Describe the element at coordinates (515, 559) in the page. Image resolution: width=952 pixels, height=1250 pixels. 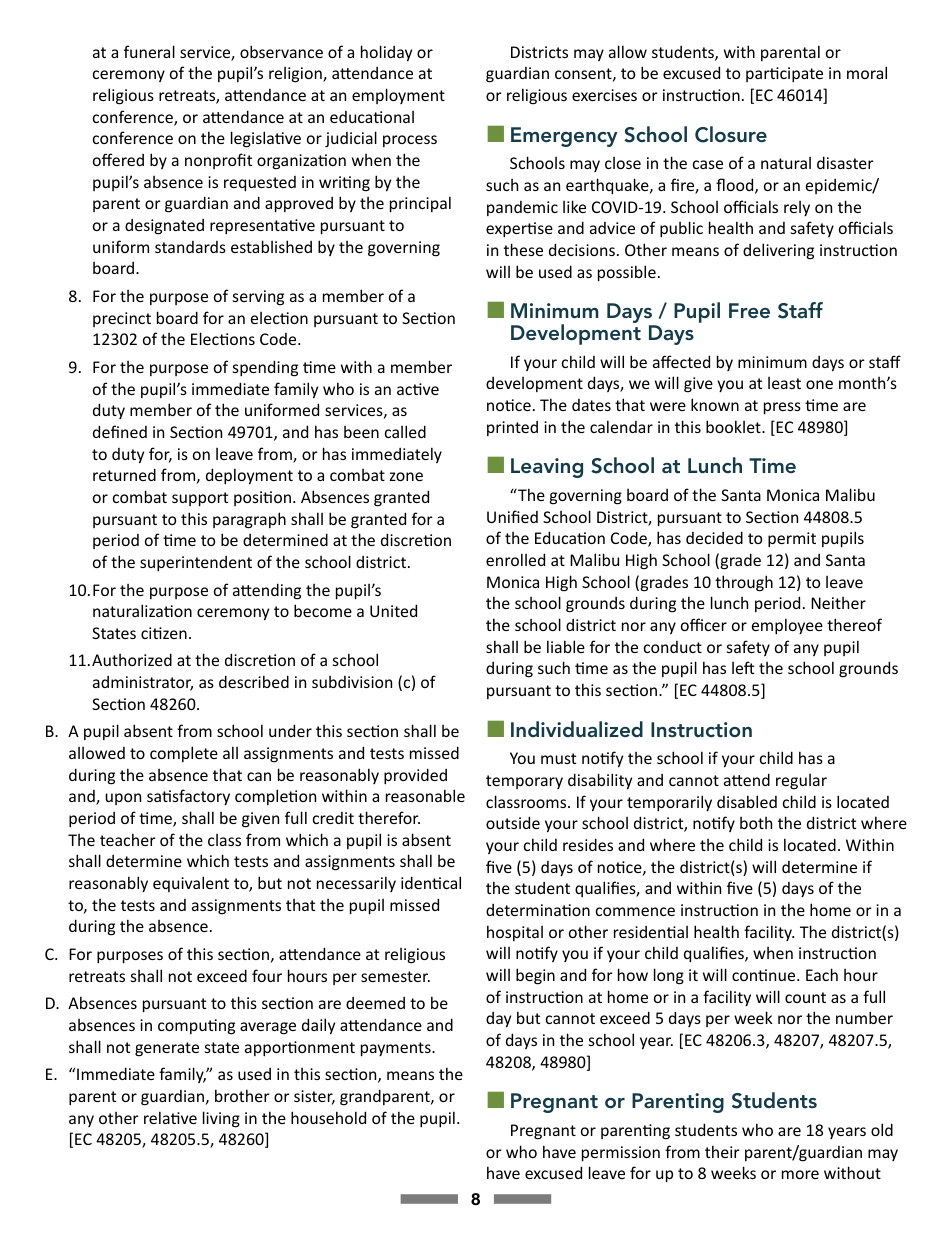
I see `enrolled` at that location.
